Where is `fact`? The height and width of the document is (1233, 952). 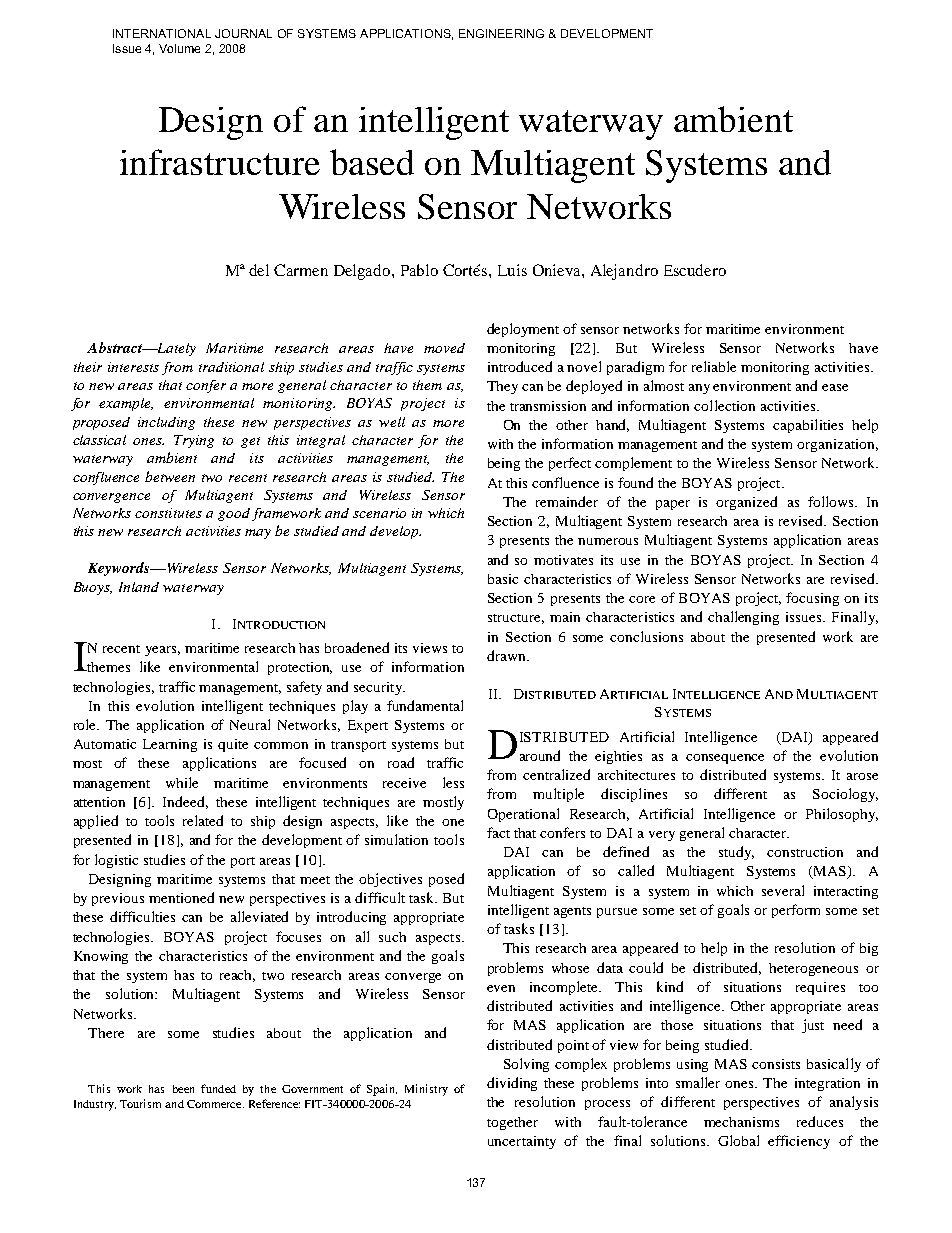
fact is located at coordinates (498, 832).
